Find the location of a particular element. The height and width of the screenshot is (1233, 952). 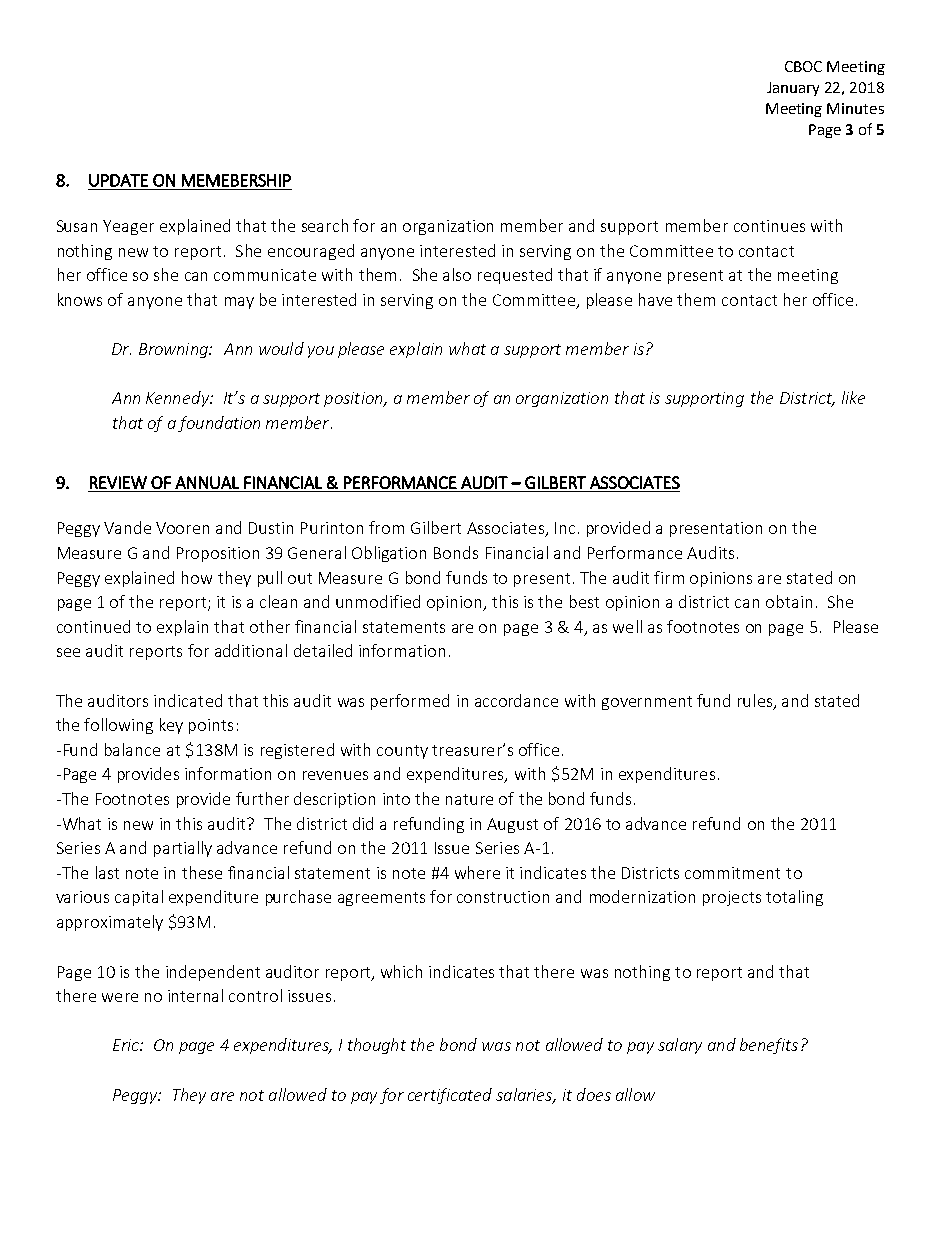

unmodified is located at coordinates (378, 601).
